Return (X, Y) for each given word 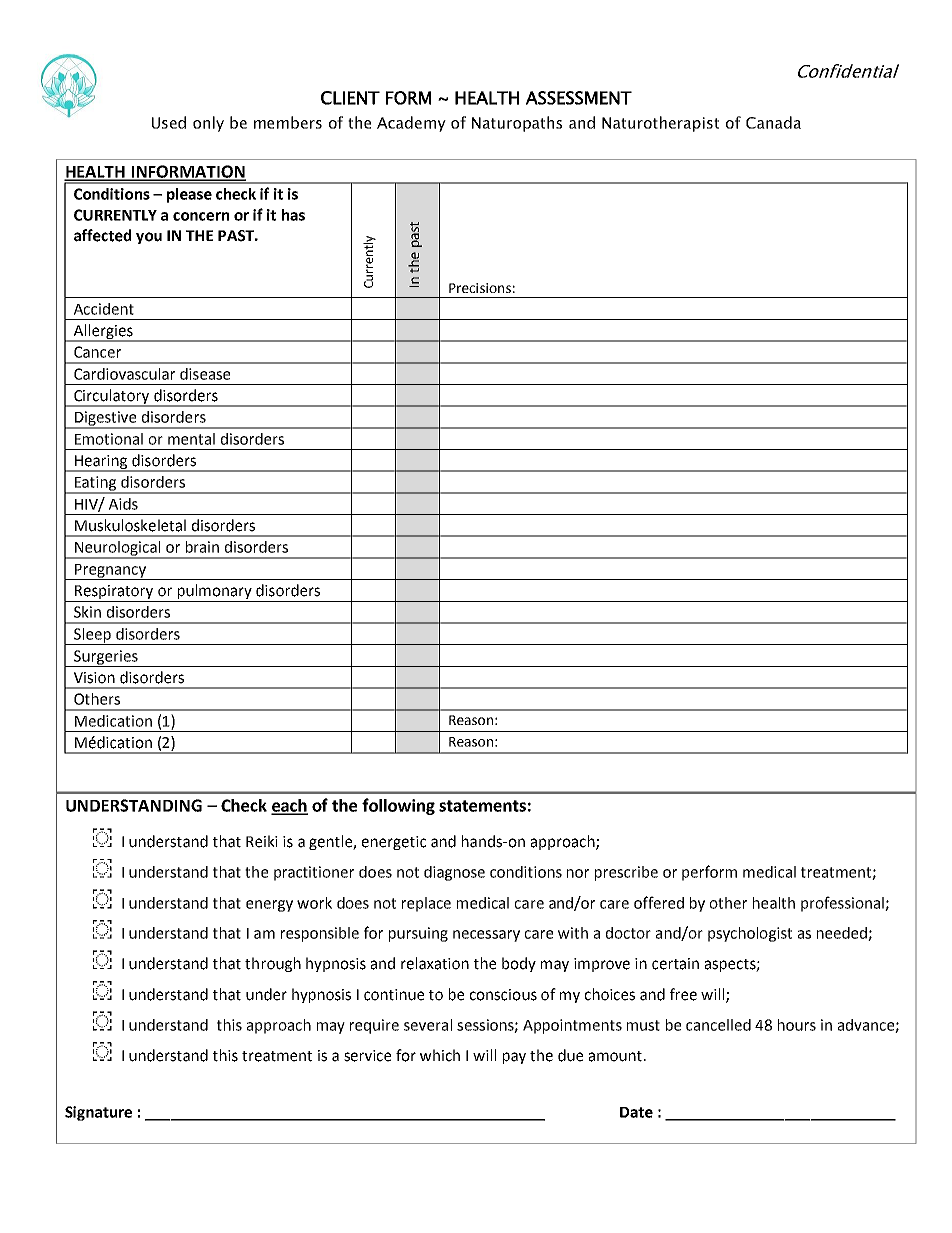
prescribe (626, 873)
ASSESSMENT (579, 98)
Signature (98, 1113)
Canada (773, 122)
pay (514, 1058)
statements (482, 806)
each (289, 806)
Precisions (480, 288)
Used (169, 122)
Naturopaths (517, 124)
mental (191, 439)
